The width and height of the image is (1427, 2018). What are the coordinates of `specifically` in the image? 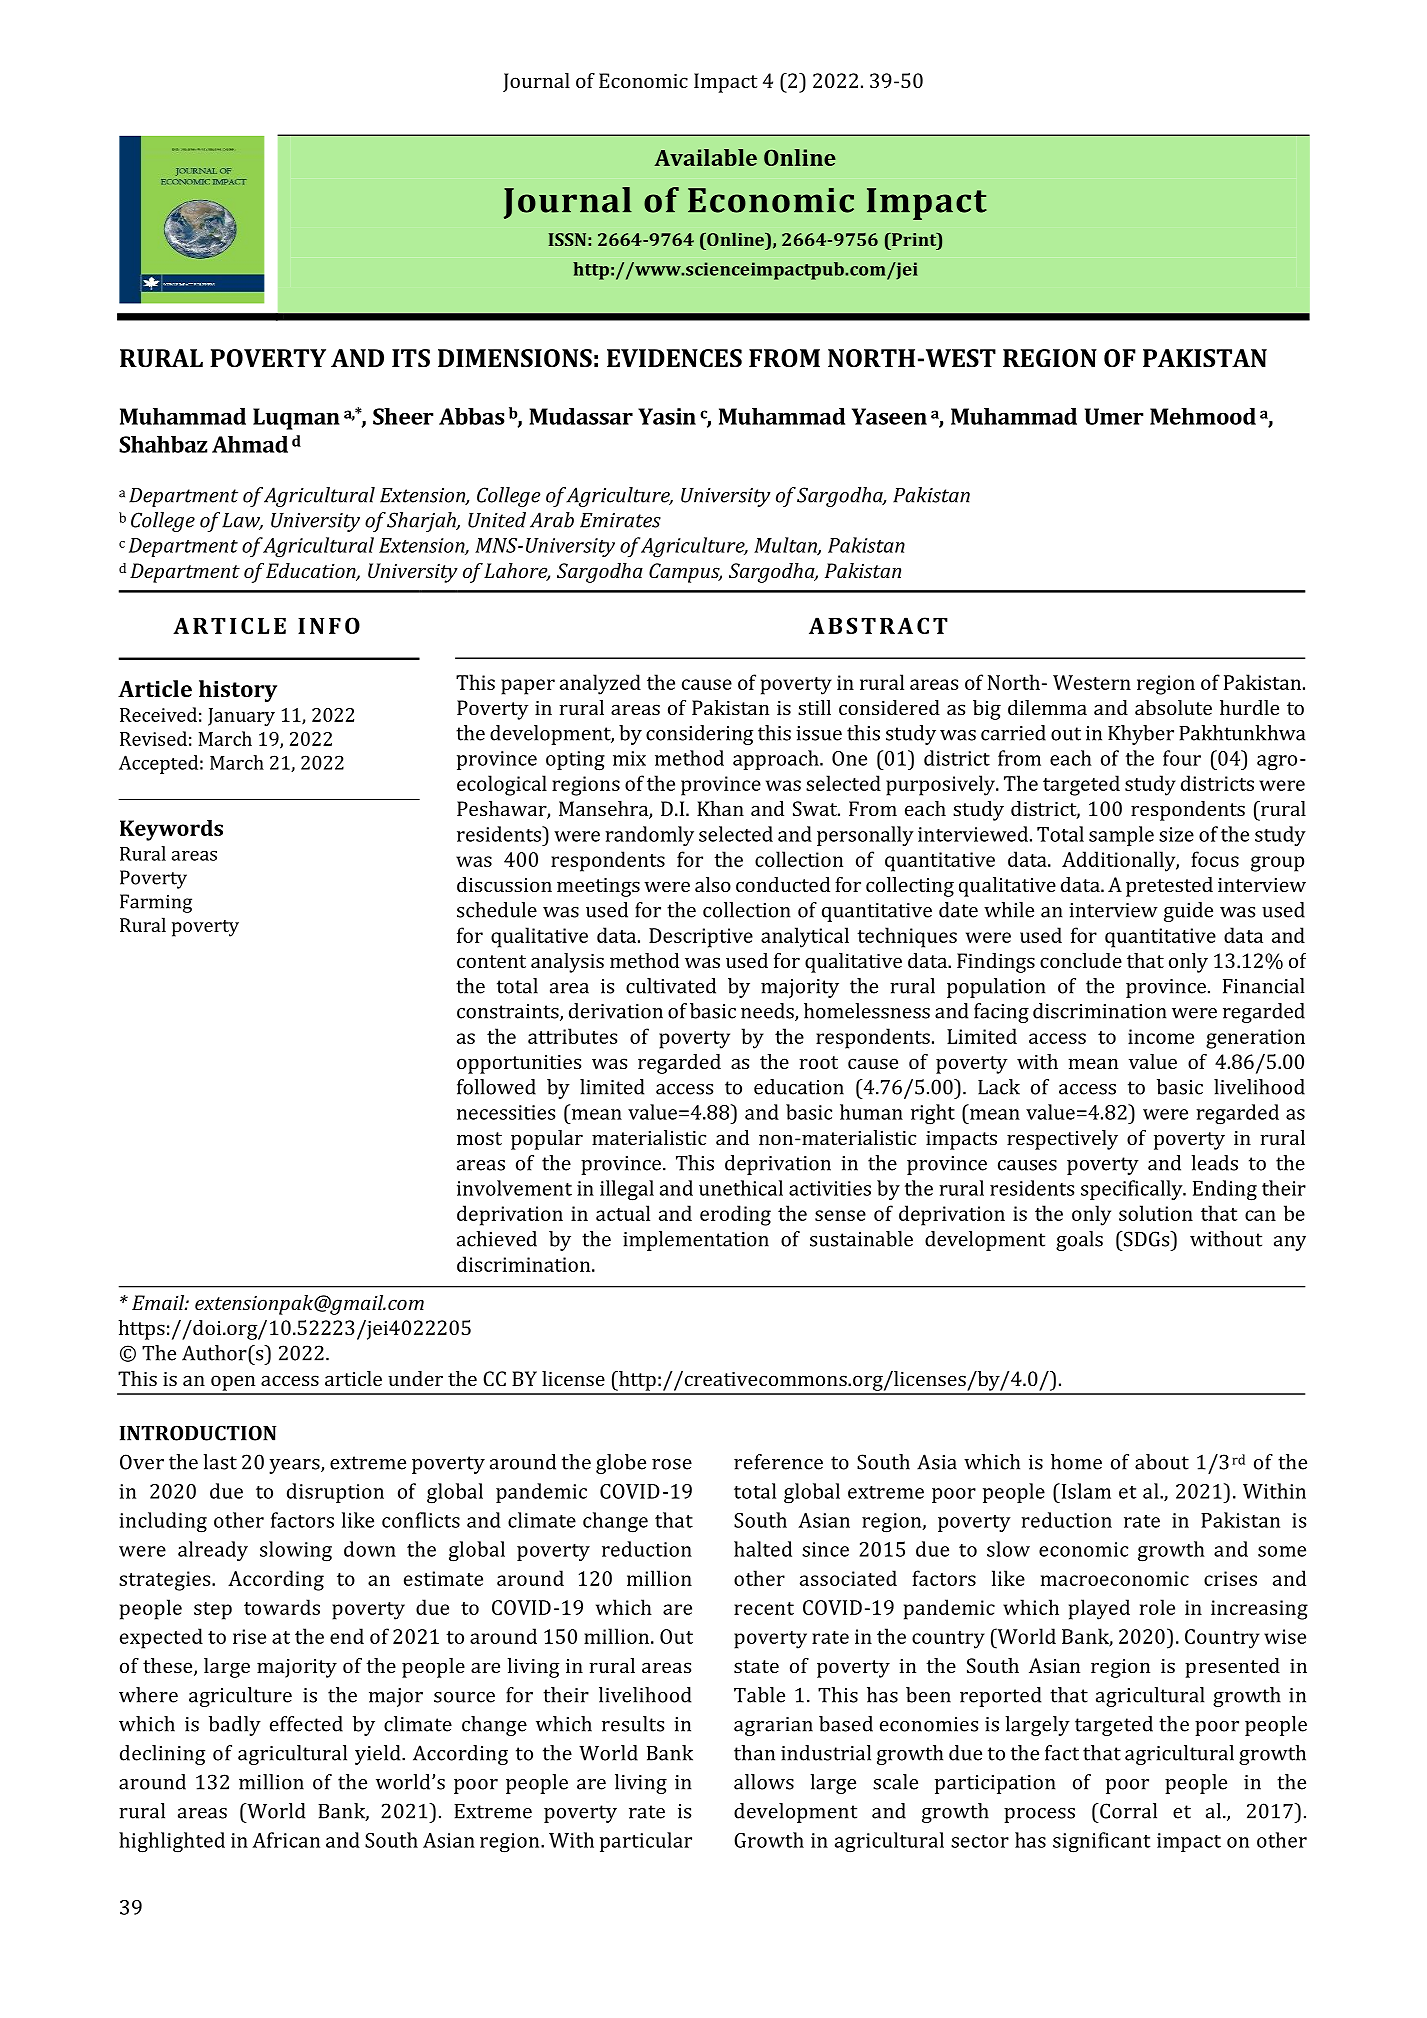 It's located at (1133, 1190).
